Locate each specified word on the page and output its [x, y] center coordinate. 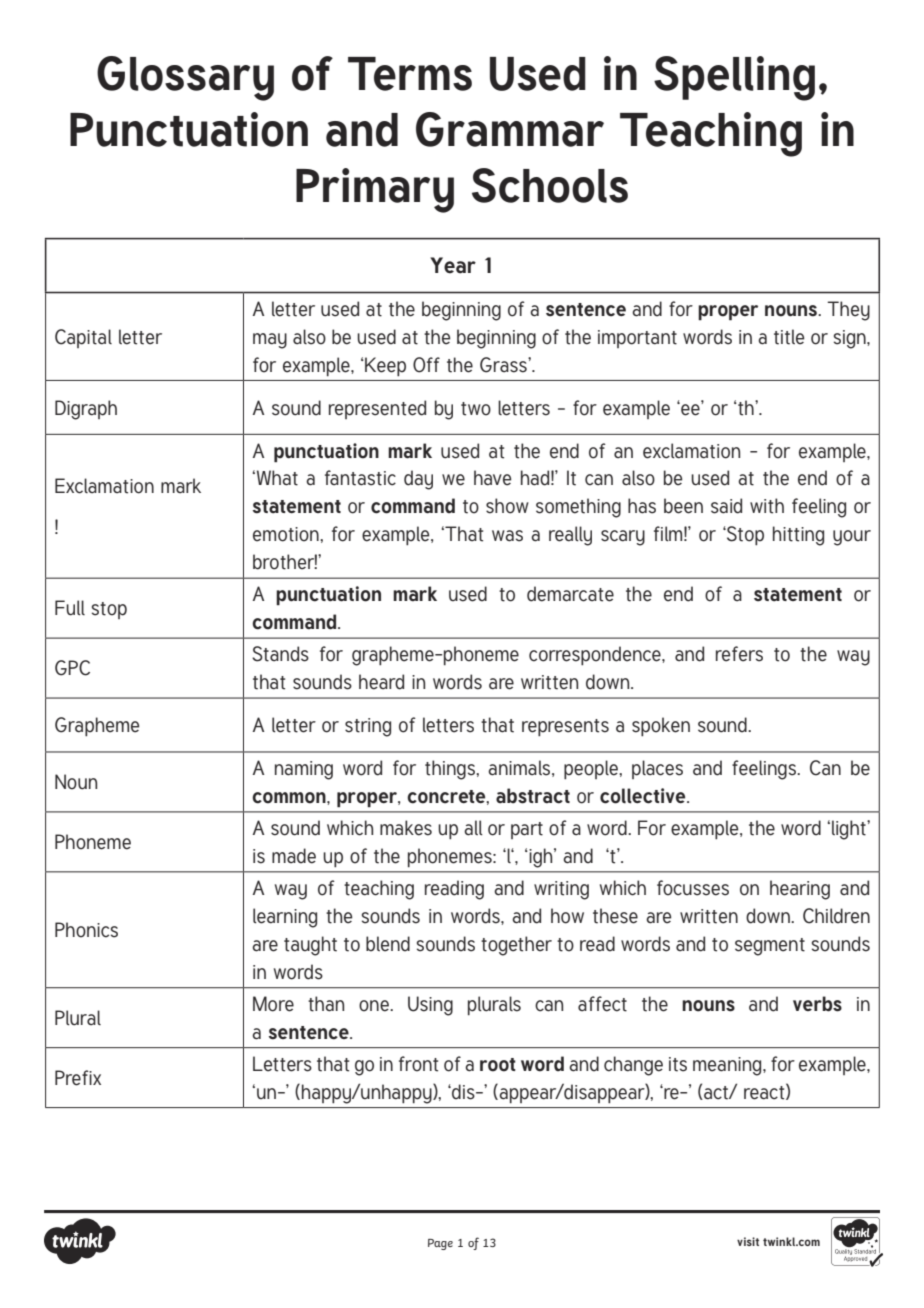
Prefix [78, 1078]
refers [739, 654]
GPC [72, 668]
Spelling [734, 78]
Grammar [510, 129]
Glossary [185, 78]
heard [381, 682]
